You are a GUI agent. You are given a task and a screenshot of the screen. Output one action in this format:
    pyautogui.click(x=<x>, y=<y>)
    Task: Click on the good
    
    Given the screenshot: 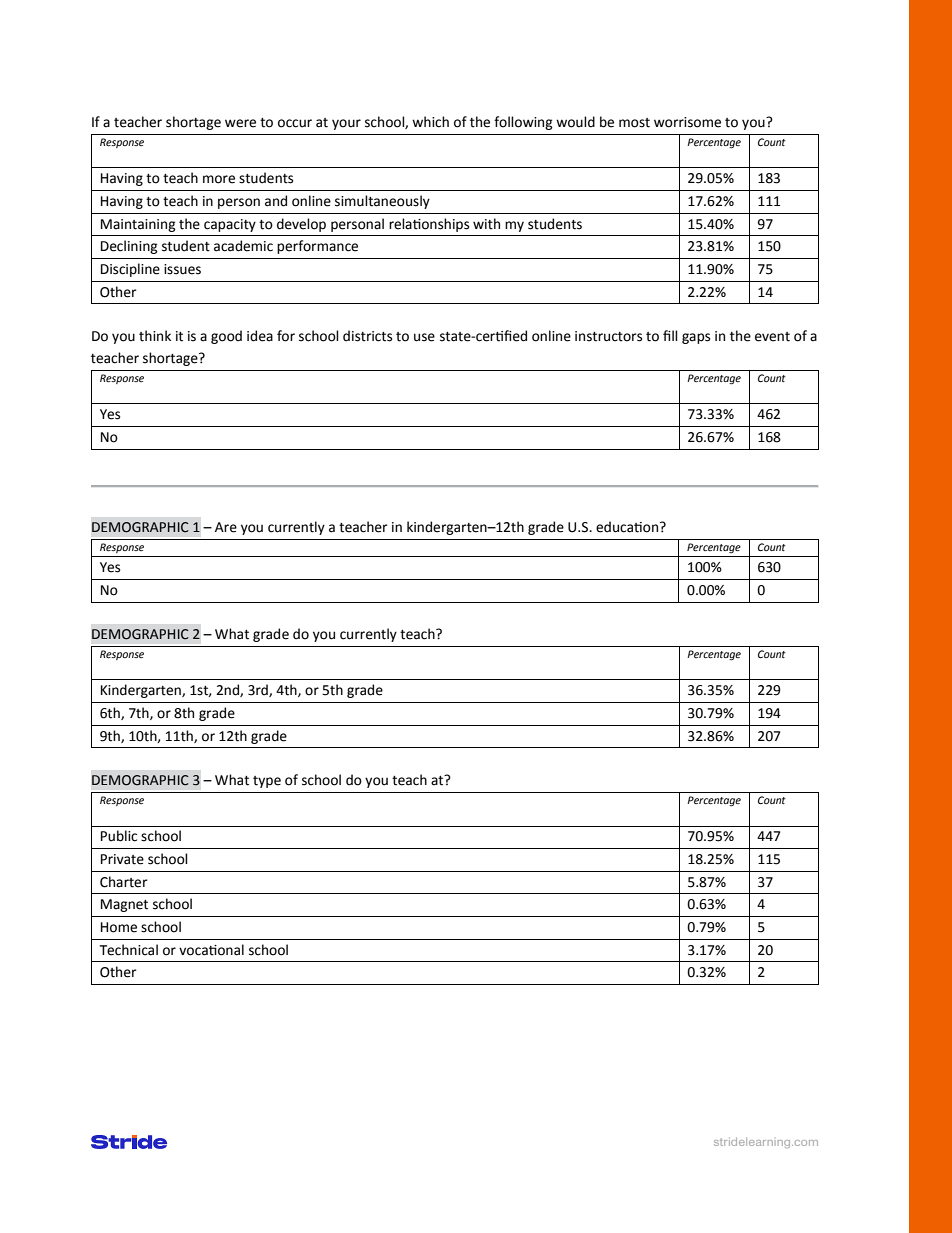 What is the action you would take?
    pyautogui.click(x=226, y=337)
